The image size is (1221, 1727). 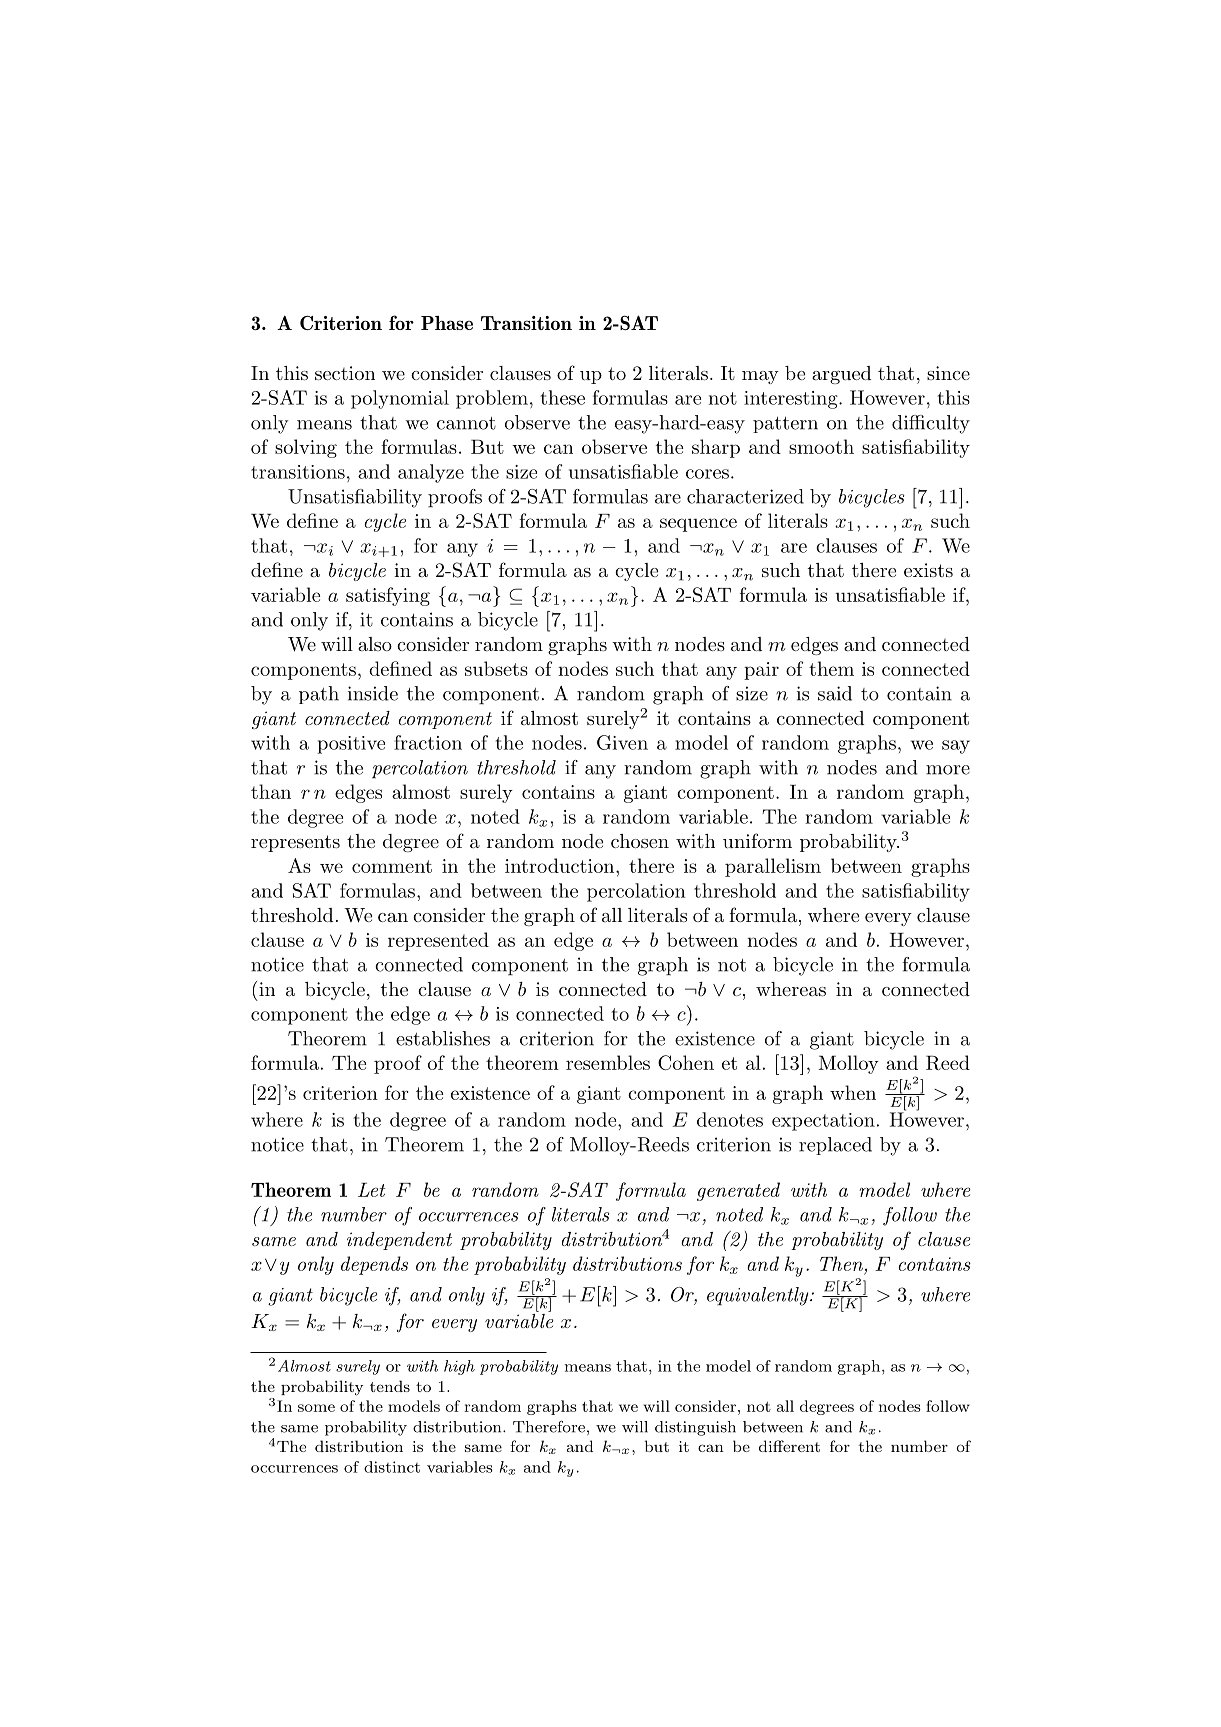 What do you see at coordinates (562, 397) in the image?
I see `these` at bounding box center [562, 397].
